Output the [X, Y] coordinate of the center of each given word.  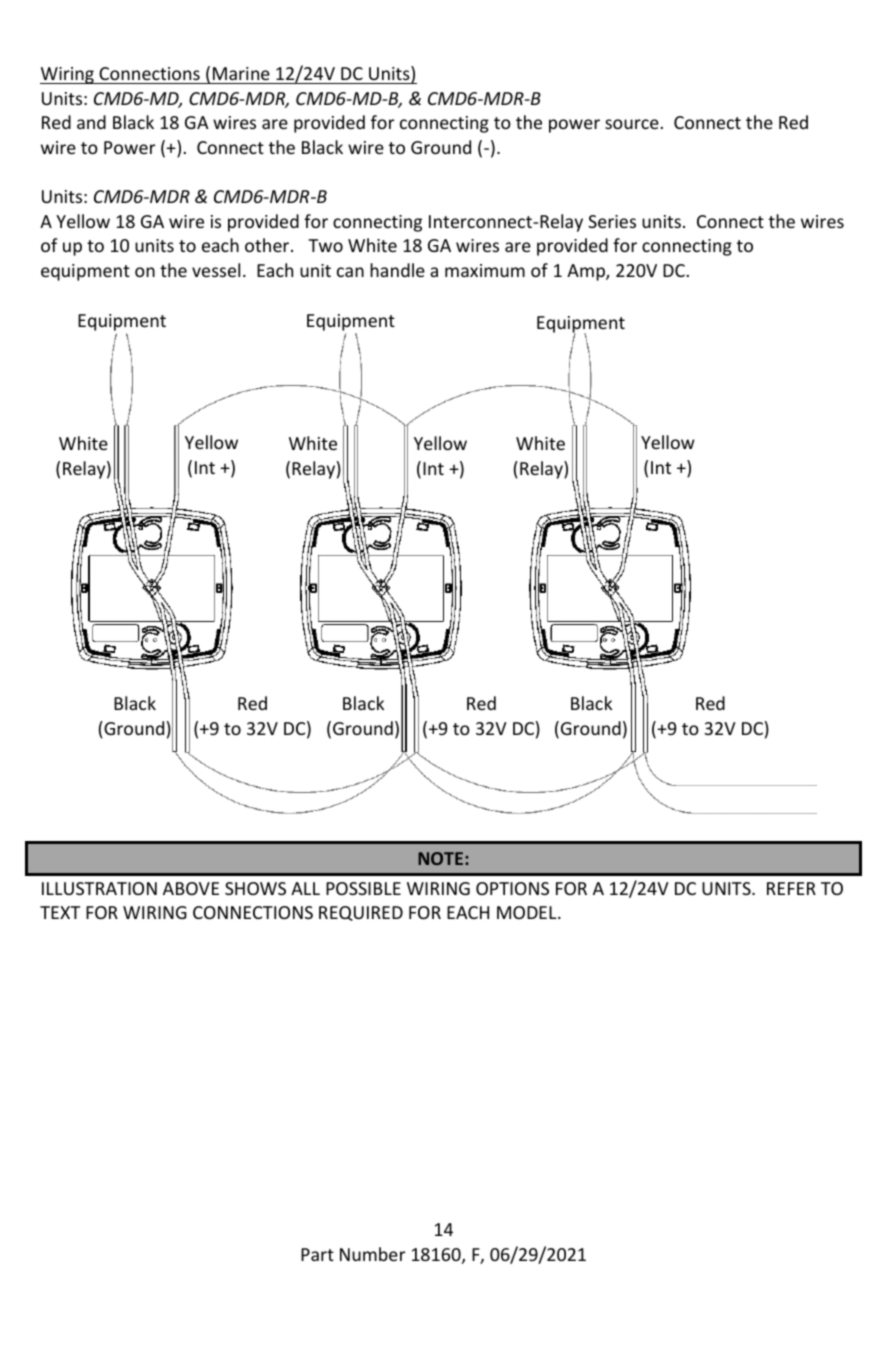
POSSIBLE [363, 888]
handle [397, 270]
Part [317, 1254]
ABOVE [191, 888]
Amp [587, 272]
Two [325, 245]
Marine [241, 73]
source [632, 124]
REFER [791, 888]
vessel [216, 270]
